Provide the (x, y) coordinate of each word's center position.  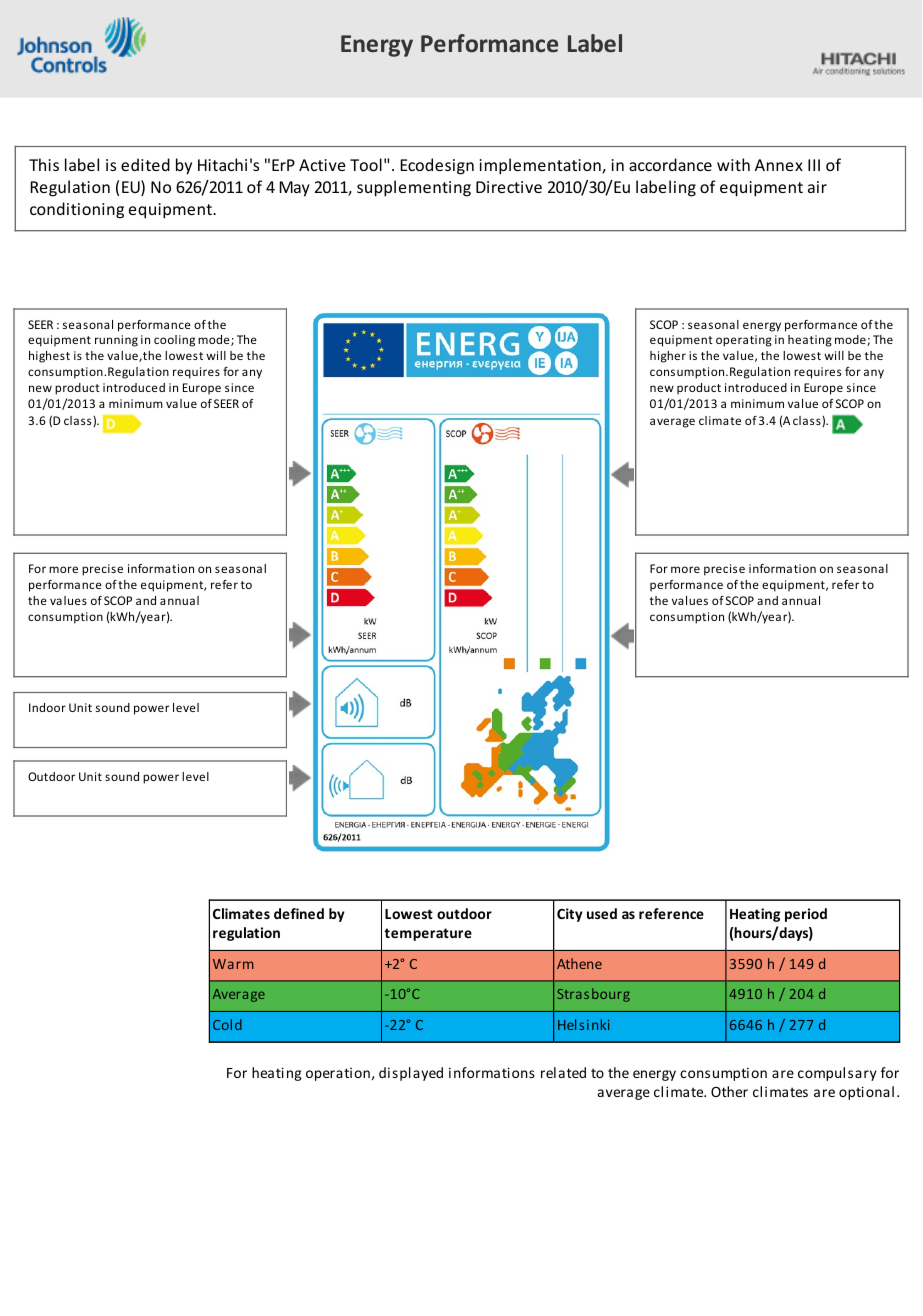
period (806, 915)
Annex (779, 165)
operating (744, 341)
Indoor (47, 707)
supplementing (414, 188)
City (570, 915)
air (817, 187)
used (602, 913)
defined (299, 913)
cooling (174, 341)
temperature (428, 934)
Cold (227, 1024)
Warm (233, 964)
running (116, 341)
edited (145, 164)
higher (668, 357)
